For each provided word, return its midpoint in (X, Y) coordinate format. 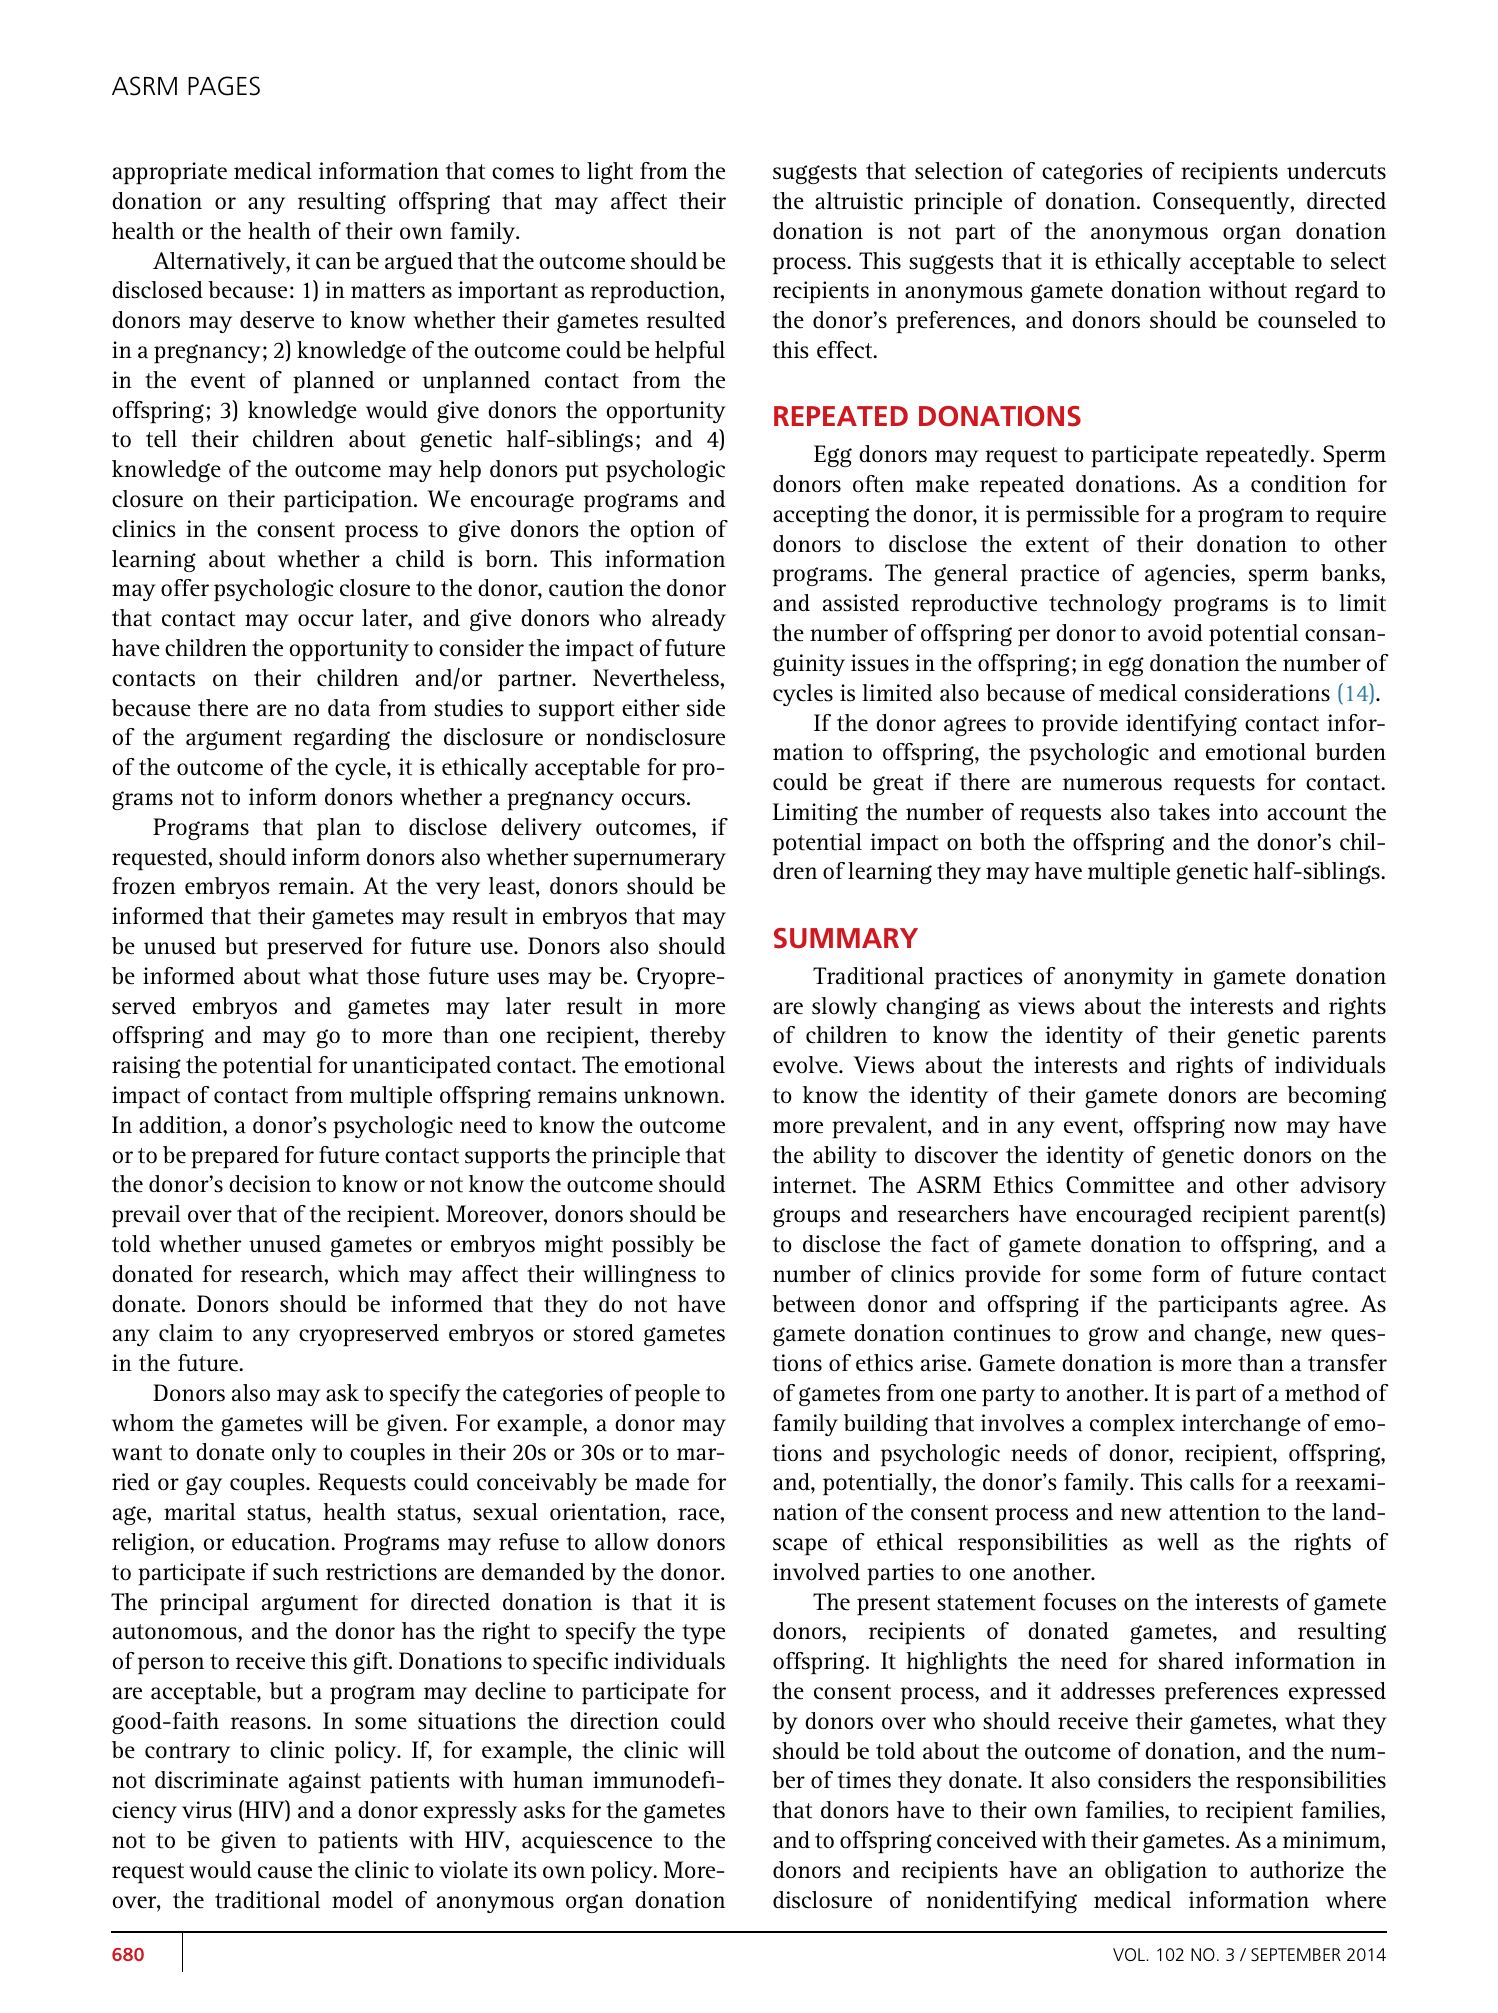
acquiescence (587, 1842)
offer (185, 588)
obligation (1156, 1872)
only (294, 1454)
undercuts (1336, 171)
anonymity (1119, 978)
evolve (806, 1065)
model (362, 1900)
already (689, 620)
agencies (1188, 575)
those (393, 976)
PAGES (224, 86)
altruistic (859, 201)
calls (1212, 1482)
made (662, 1482)
